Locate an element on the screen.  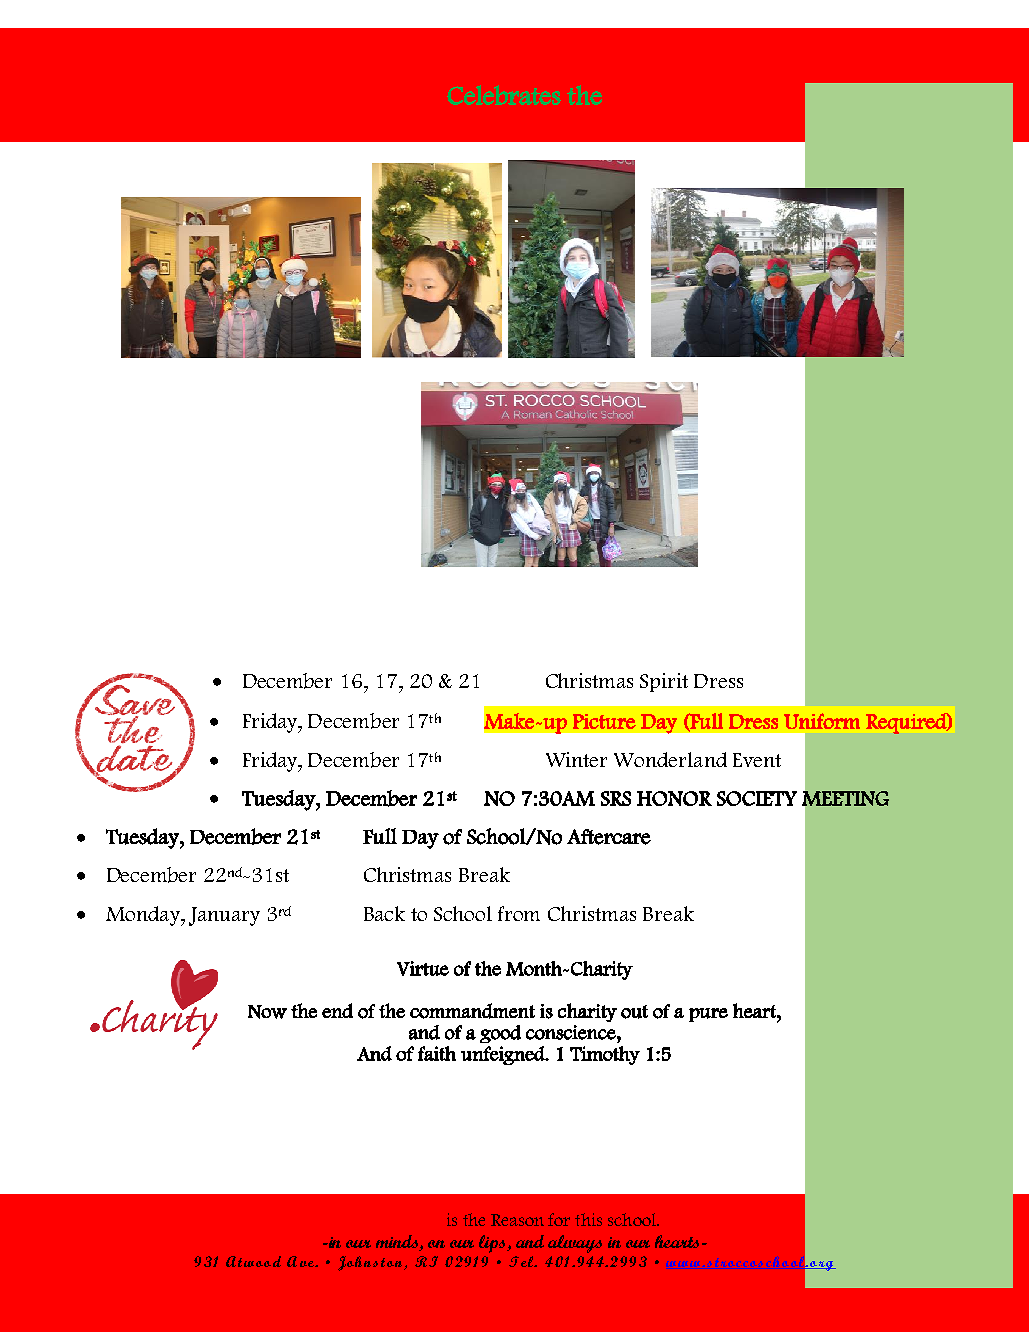
this is located at coordinates (588, 1219).
